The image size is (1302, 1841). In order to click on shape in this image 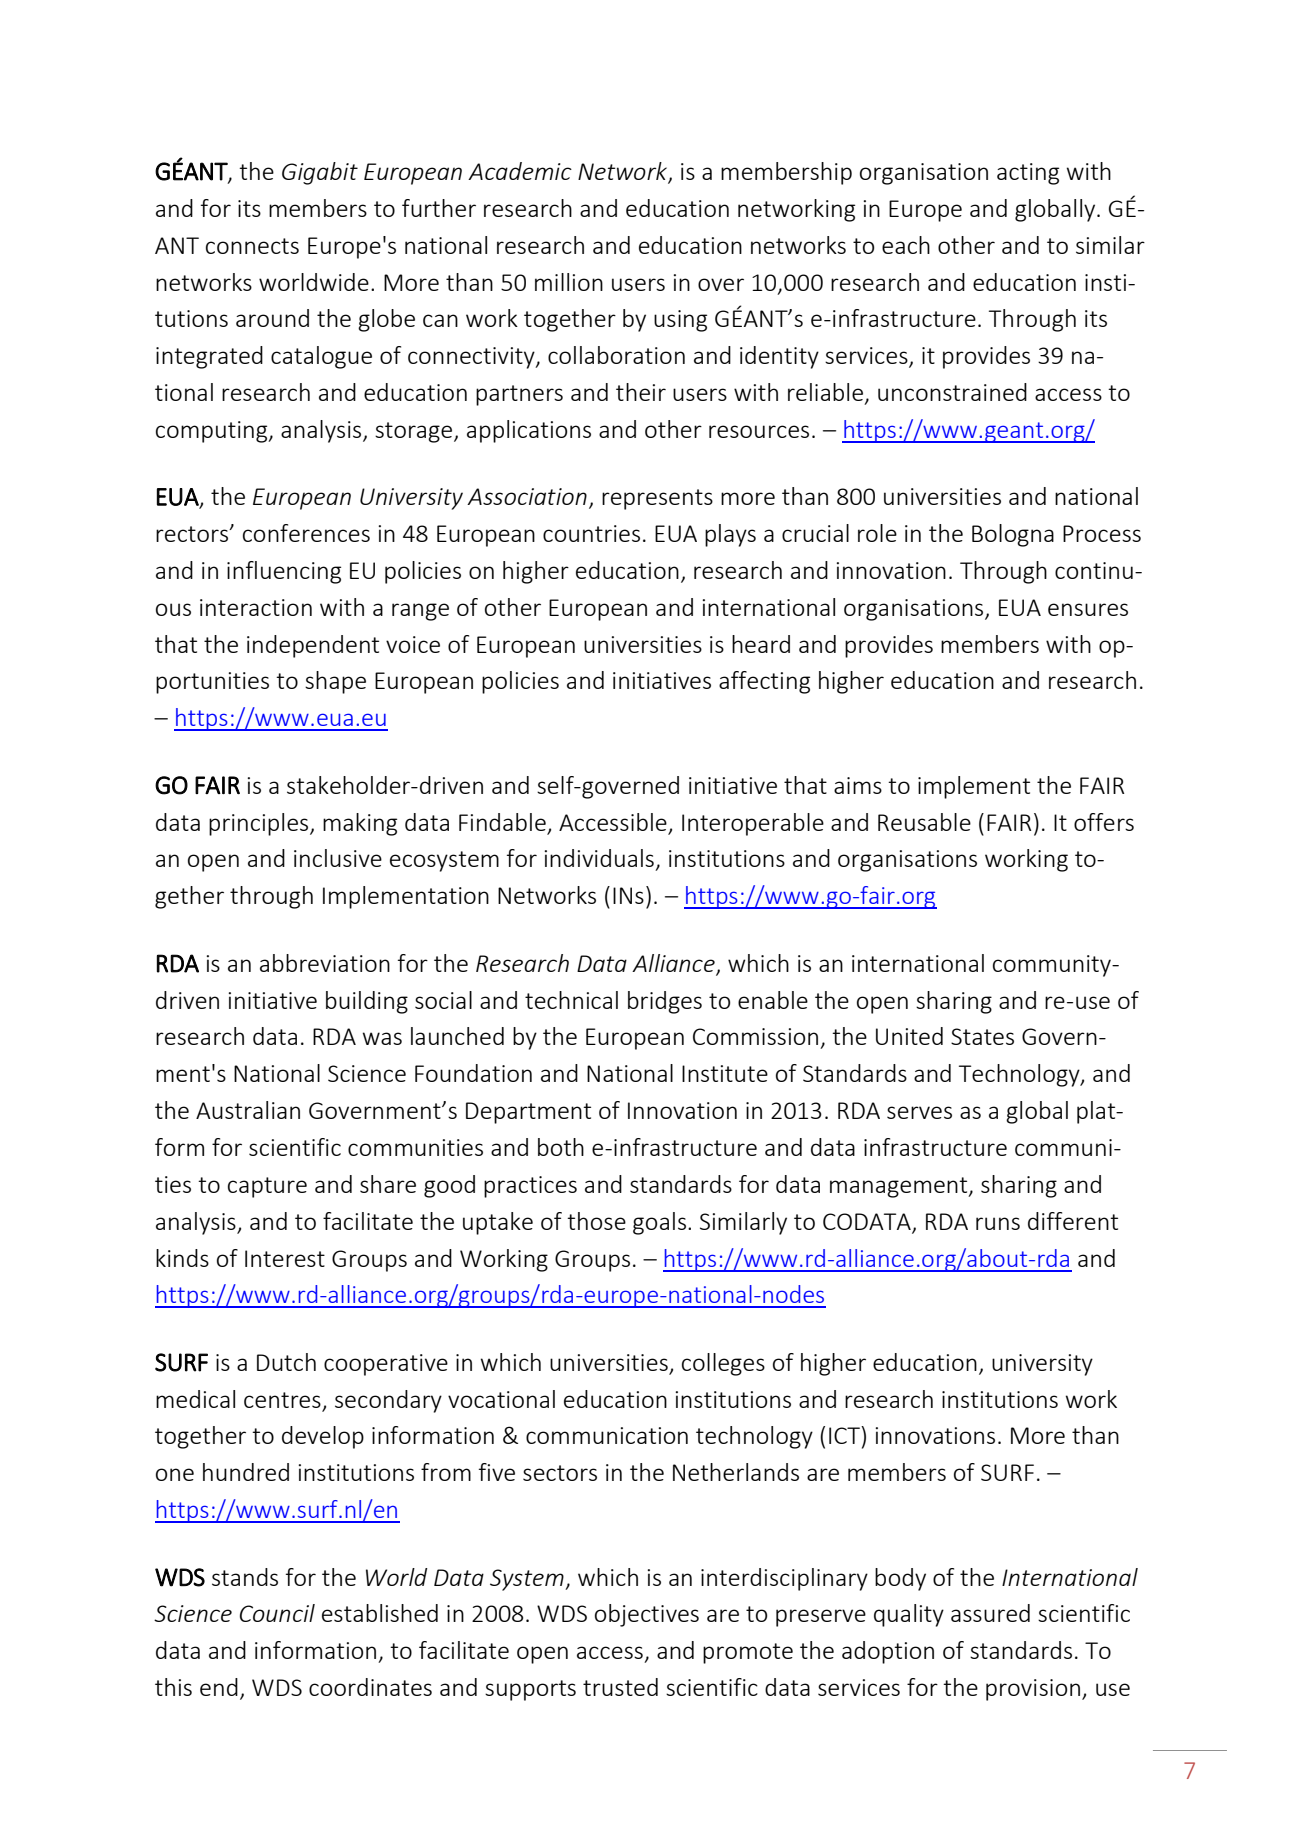, I will do `click(335, 682)`.
